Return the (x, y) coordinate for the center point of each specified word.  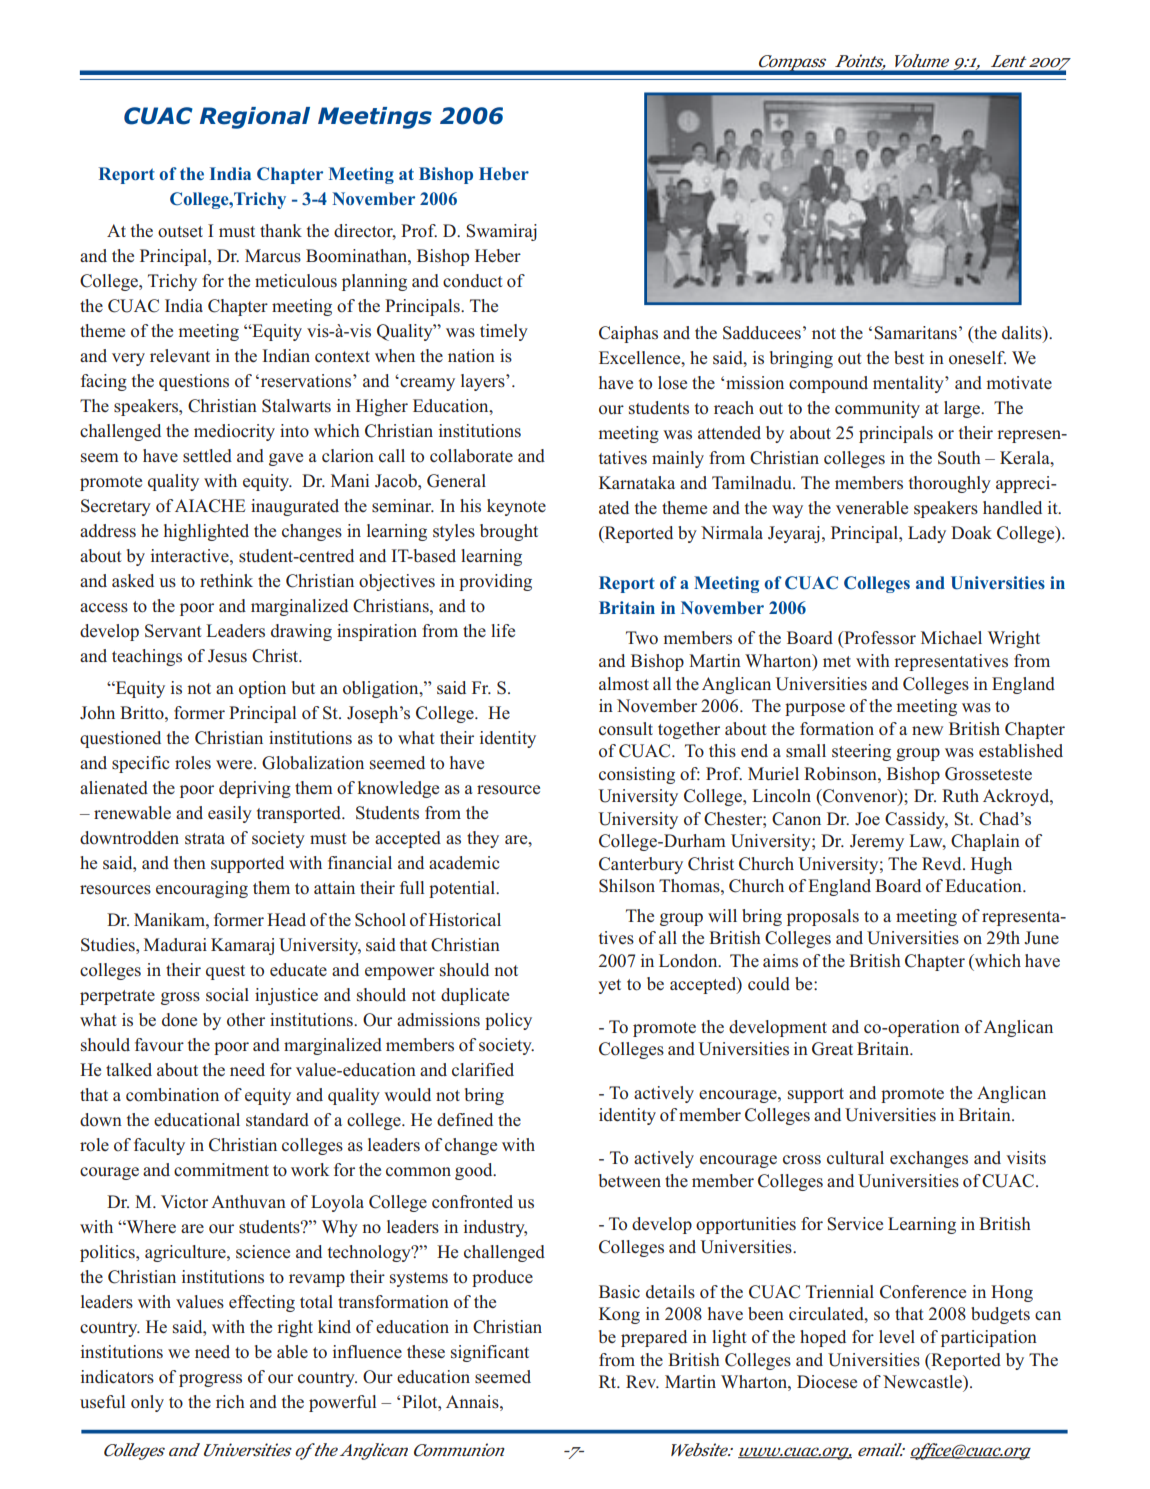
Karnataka (637, 482)
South (959, 458)
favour (159, 1045)
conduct (473, 281)
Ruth (960, 795)
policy (508, 1021)
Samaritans (915, 333)
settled (207, 456)
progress (210, 1380)
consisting (637, 775)
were (235, 764)
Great (832, 1049)
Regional (255, 118)
